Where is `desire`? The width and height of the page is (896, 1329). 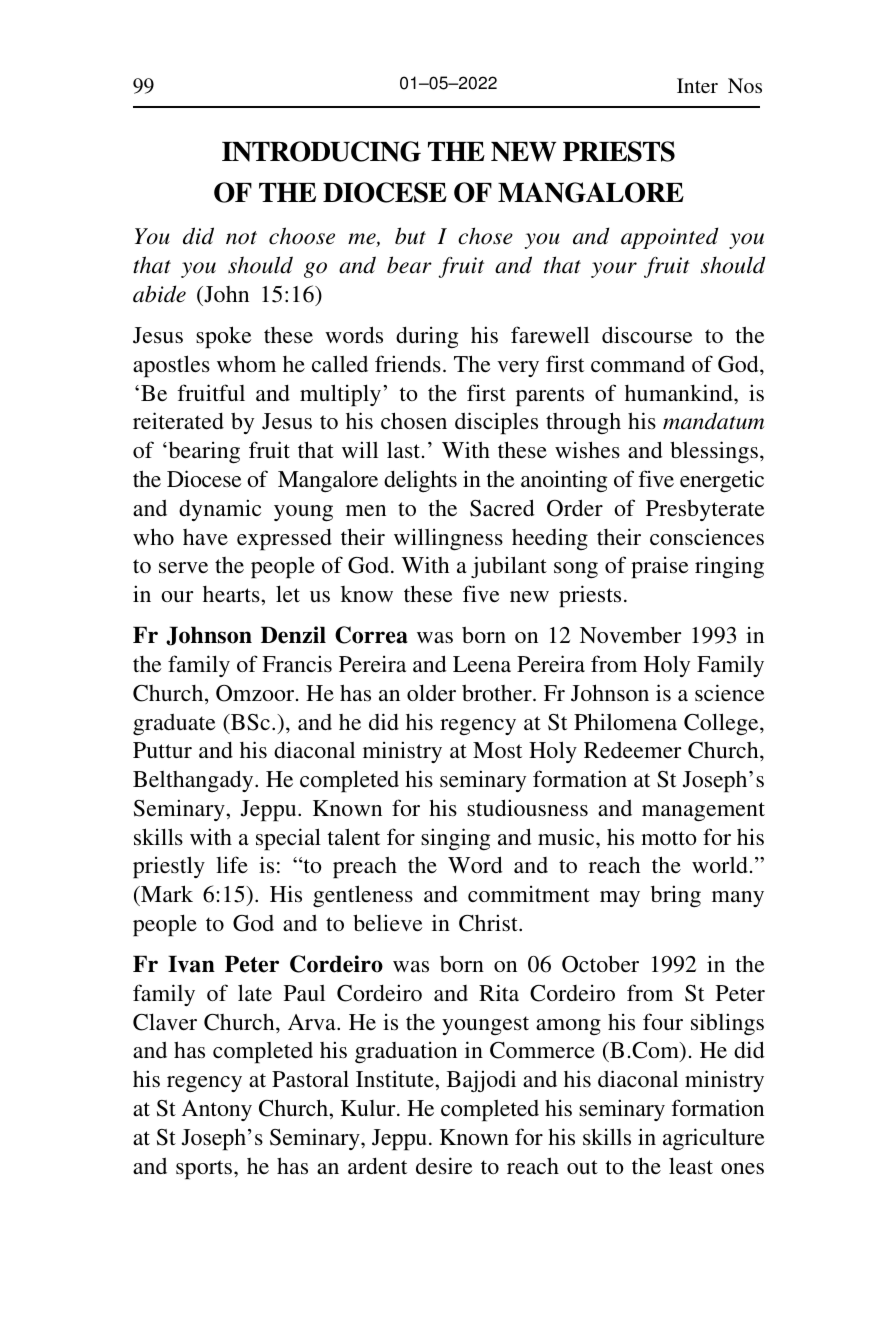 desire is located at coordinates (444, 1165).
